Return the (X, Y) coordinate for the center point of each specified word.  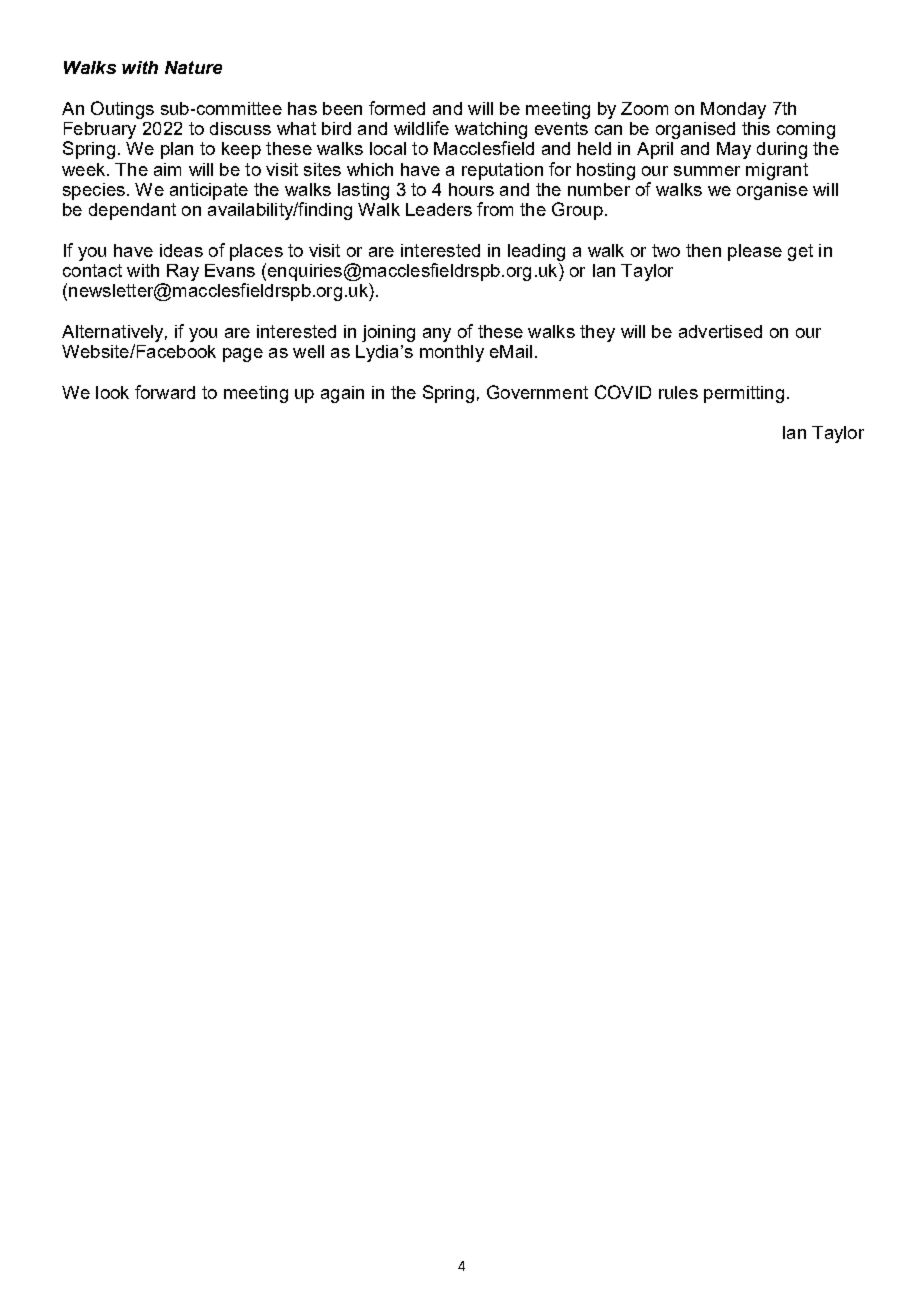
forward (165, 392)
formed (397, 108)
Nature (193, 67)
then (703, 250)
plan (177, 150)
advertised (720, 331)
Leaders (439, 209)
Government (537, 392)
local (388, 148)
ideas (181, 250)
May (734, 150)
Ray (183, 272)
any (437, 335)
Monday (733, 110)
